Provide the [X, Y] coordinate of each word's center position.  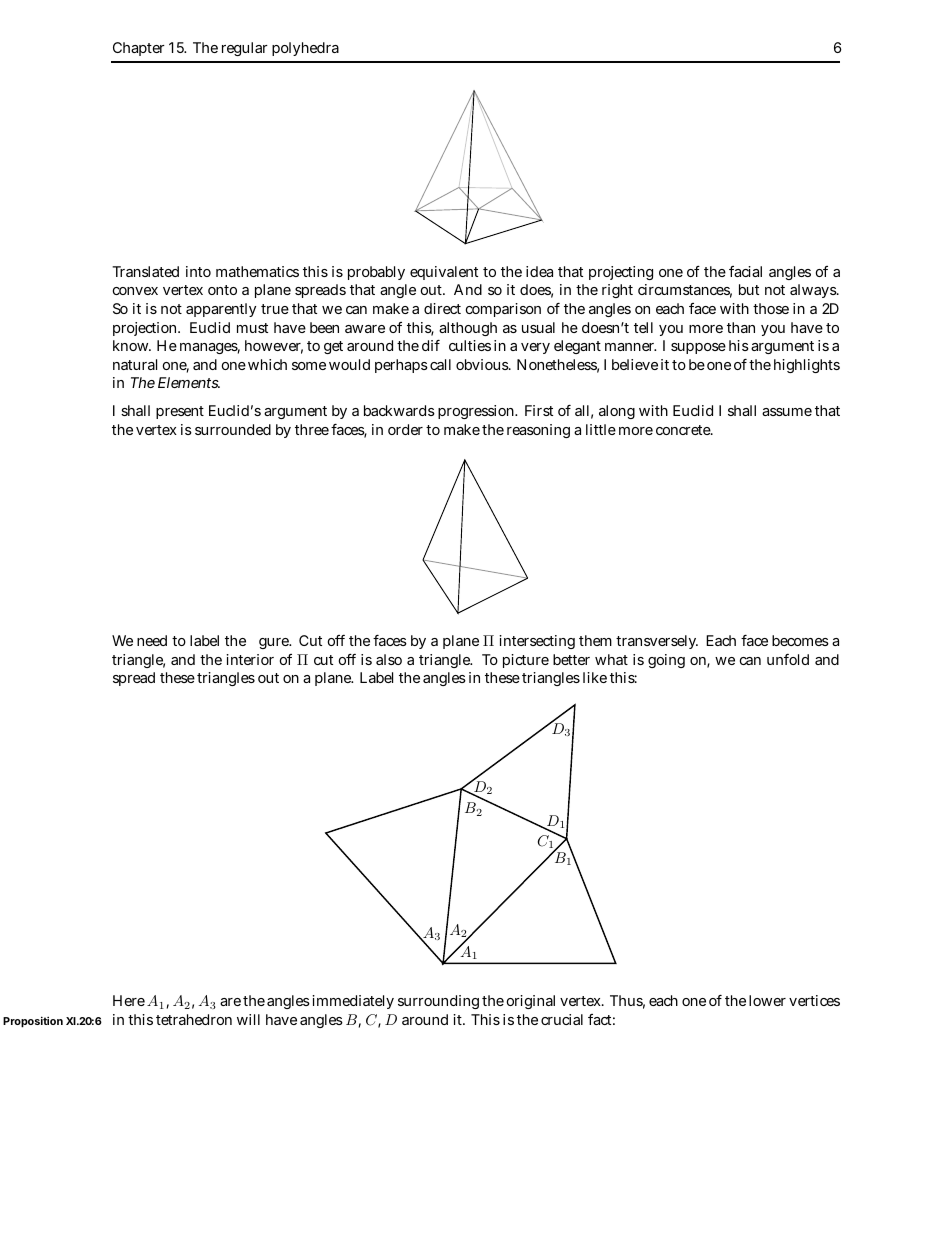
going [666, 661]
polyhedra [305, 49]
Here [129, 1000]
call [440, 364]
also [389, 659]
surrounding [438, 1002]
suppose [698, 348]
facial [745, 271]
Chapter [139, 49]
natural [135, 364]
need [152, 640]
